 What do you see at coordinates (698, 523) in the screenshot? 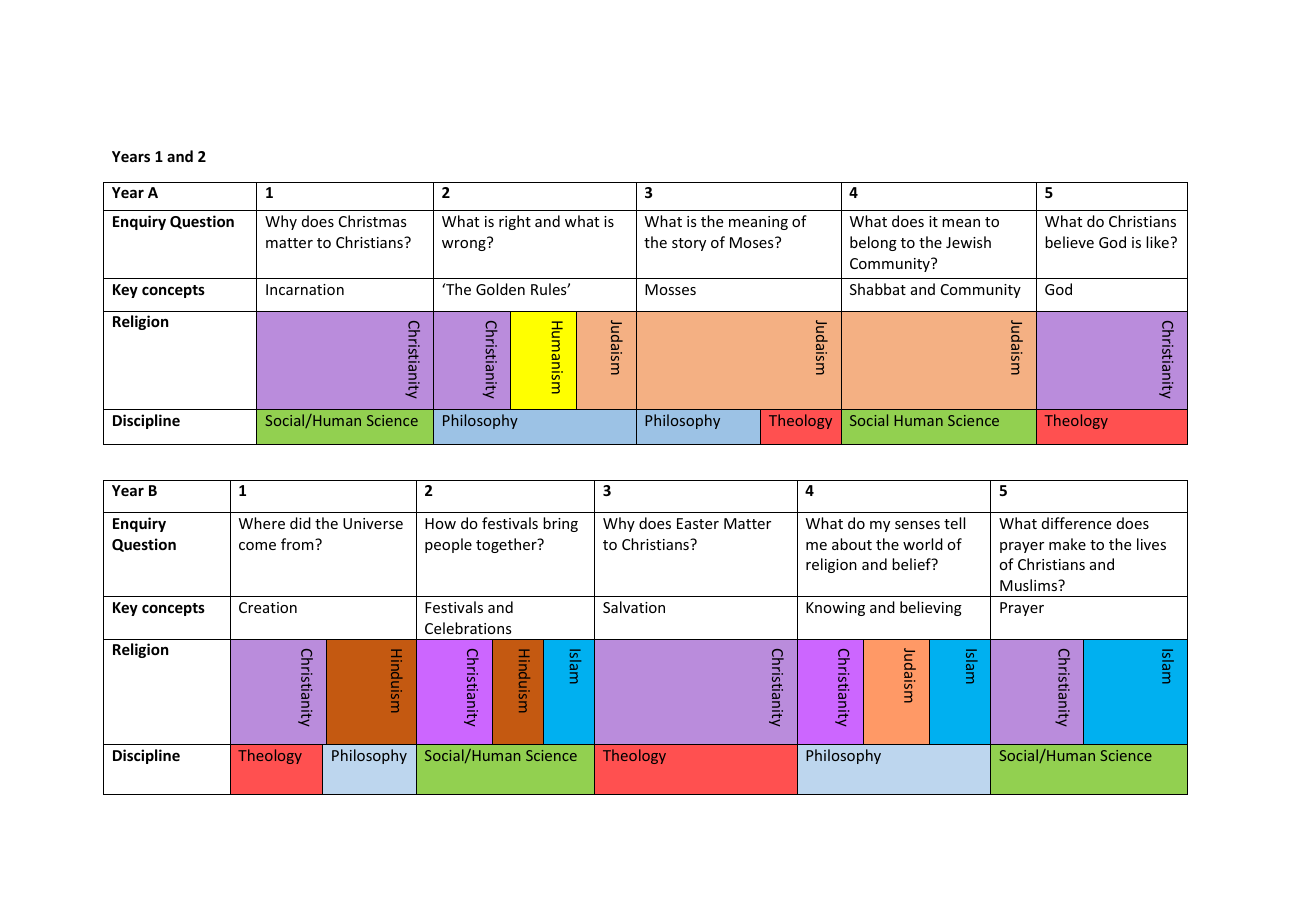
I see `Easter` at bounding box center [698, 523].
